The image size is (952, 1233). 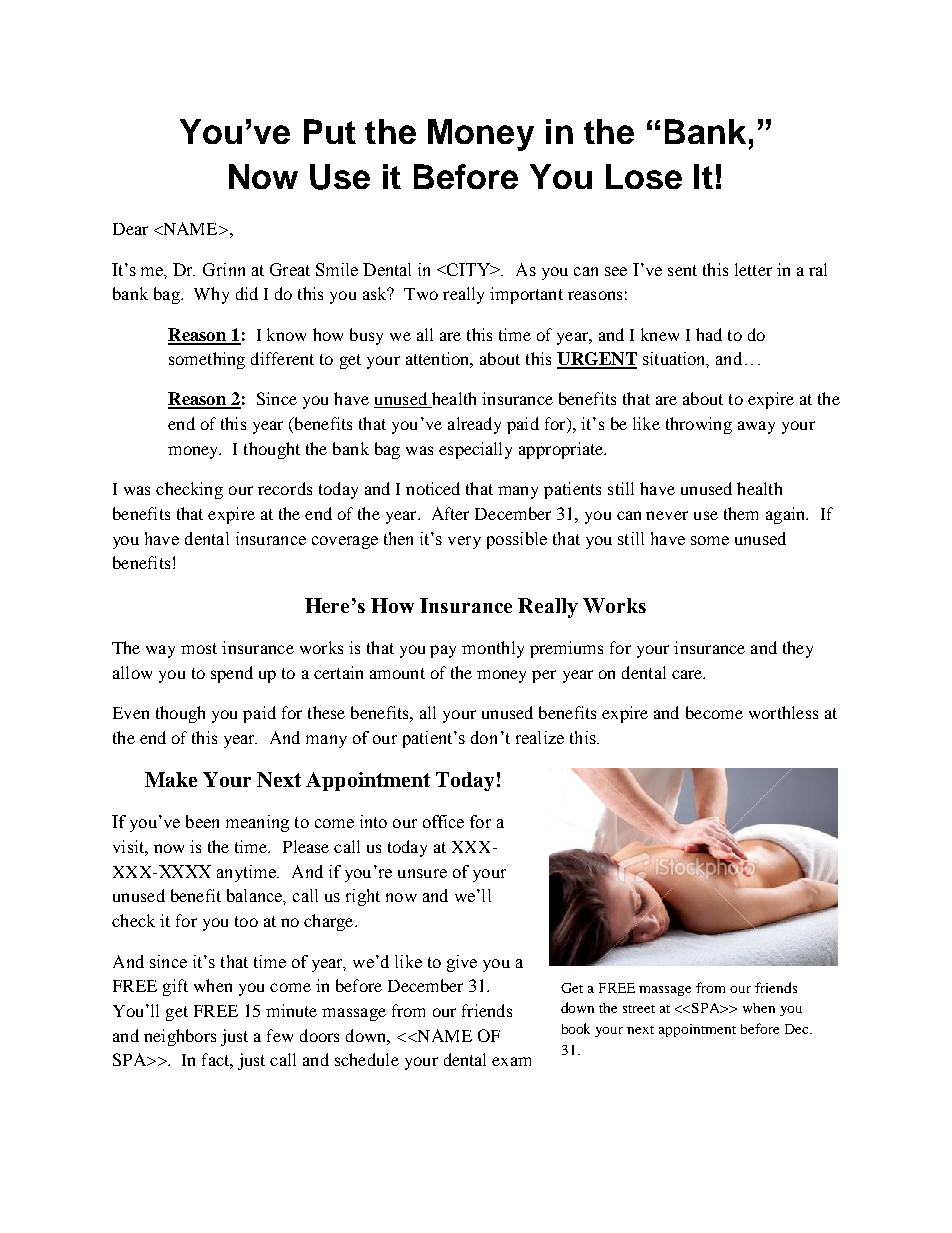 I want to click on most, so click(x=199, y=648).
